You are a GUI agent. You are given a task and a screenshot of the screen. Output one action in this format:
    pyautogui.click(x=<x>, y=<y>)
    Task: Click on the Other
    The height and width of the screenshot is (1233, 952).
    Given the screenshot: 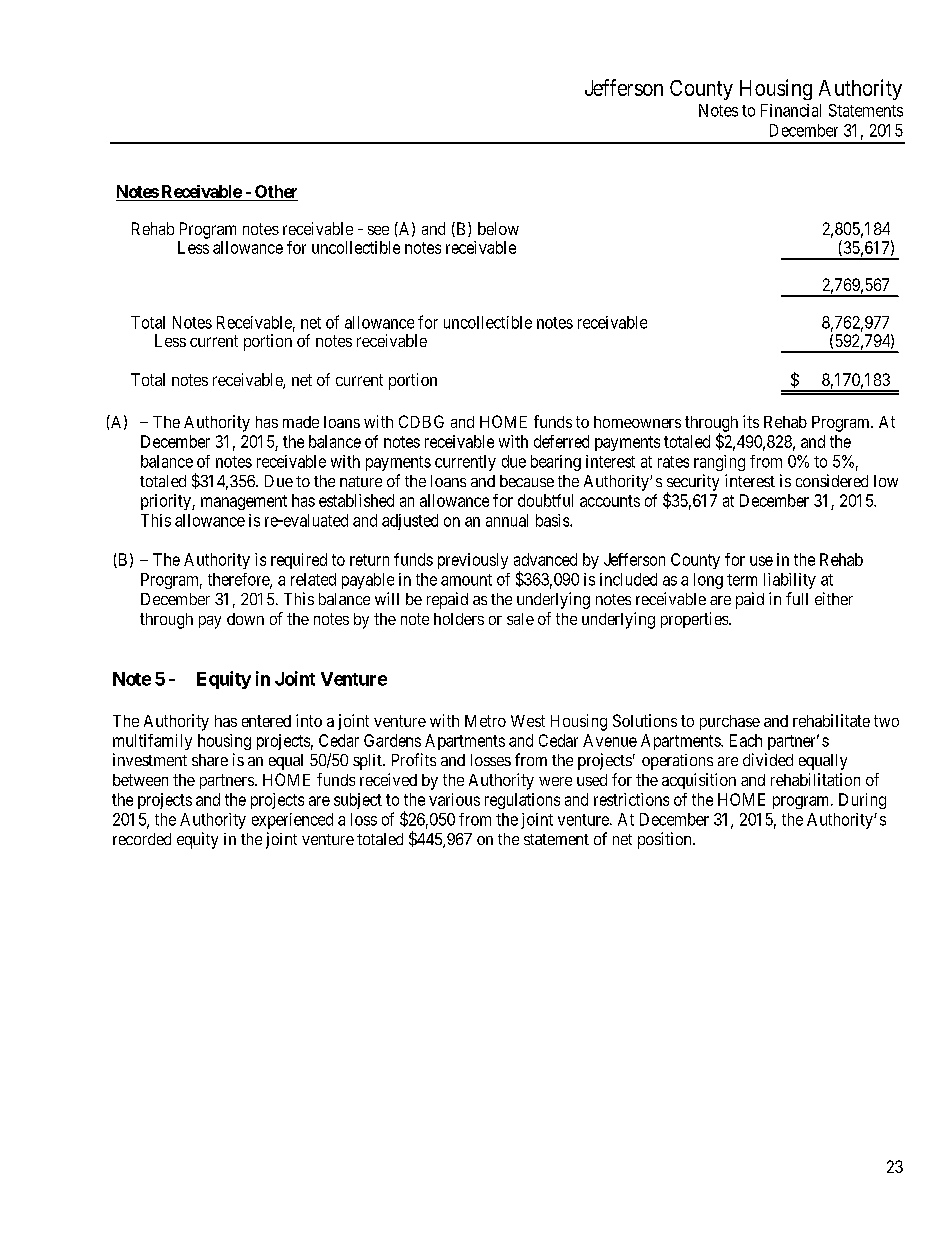 What is the action you would take?
    pyautogui.click(x=276, y=191)
